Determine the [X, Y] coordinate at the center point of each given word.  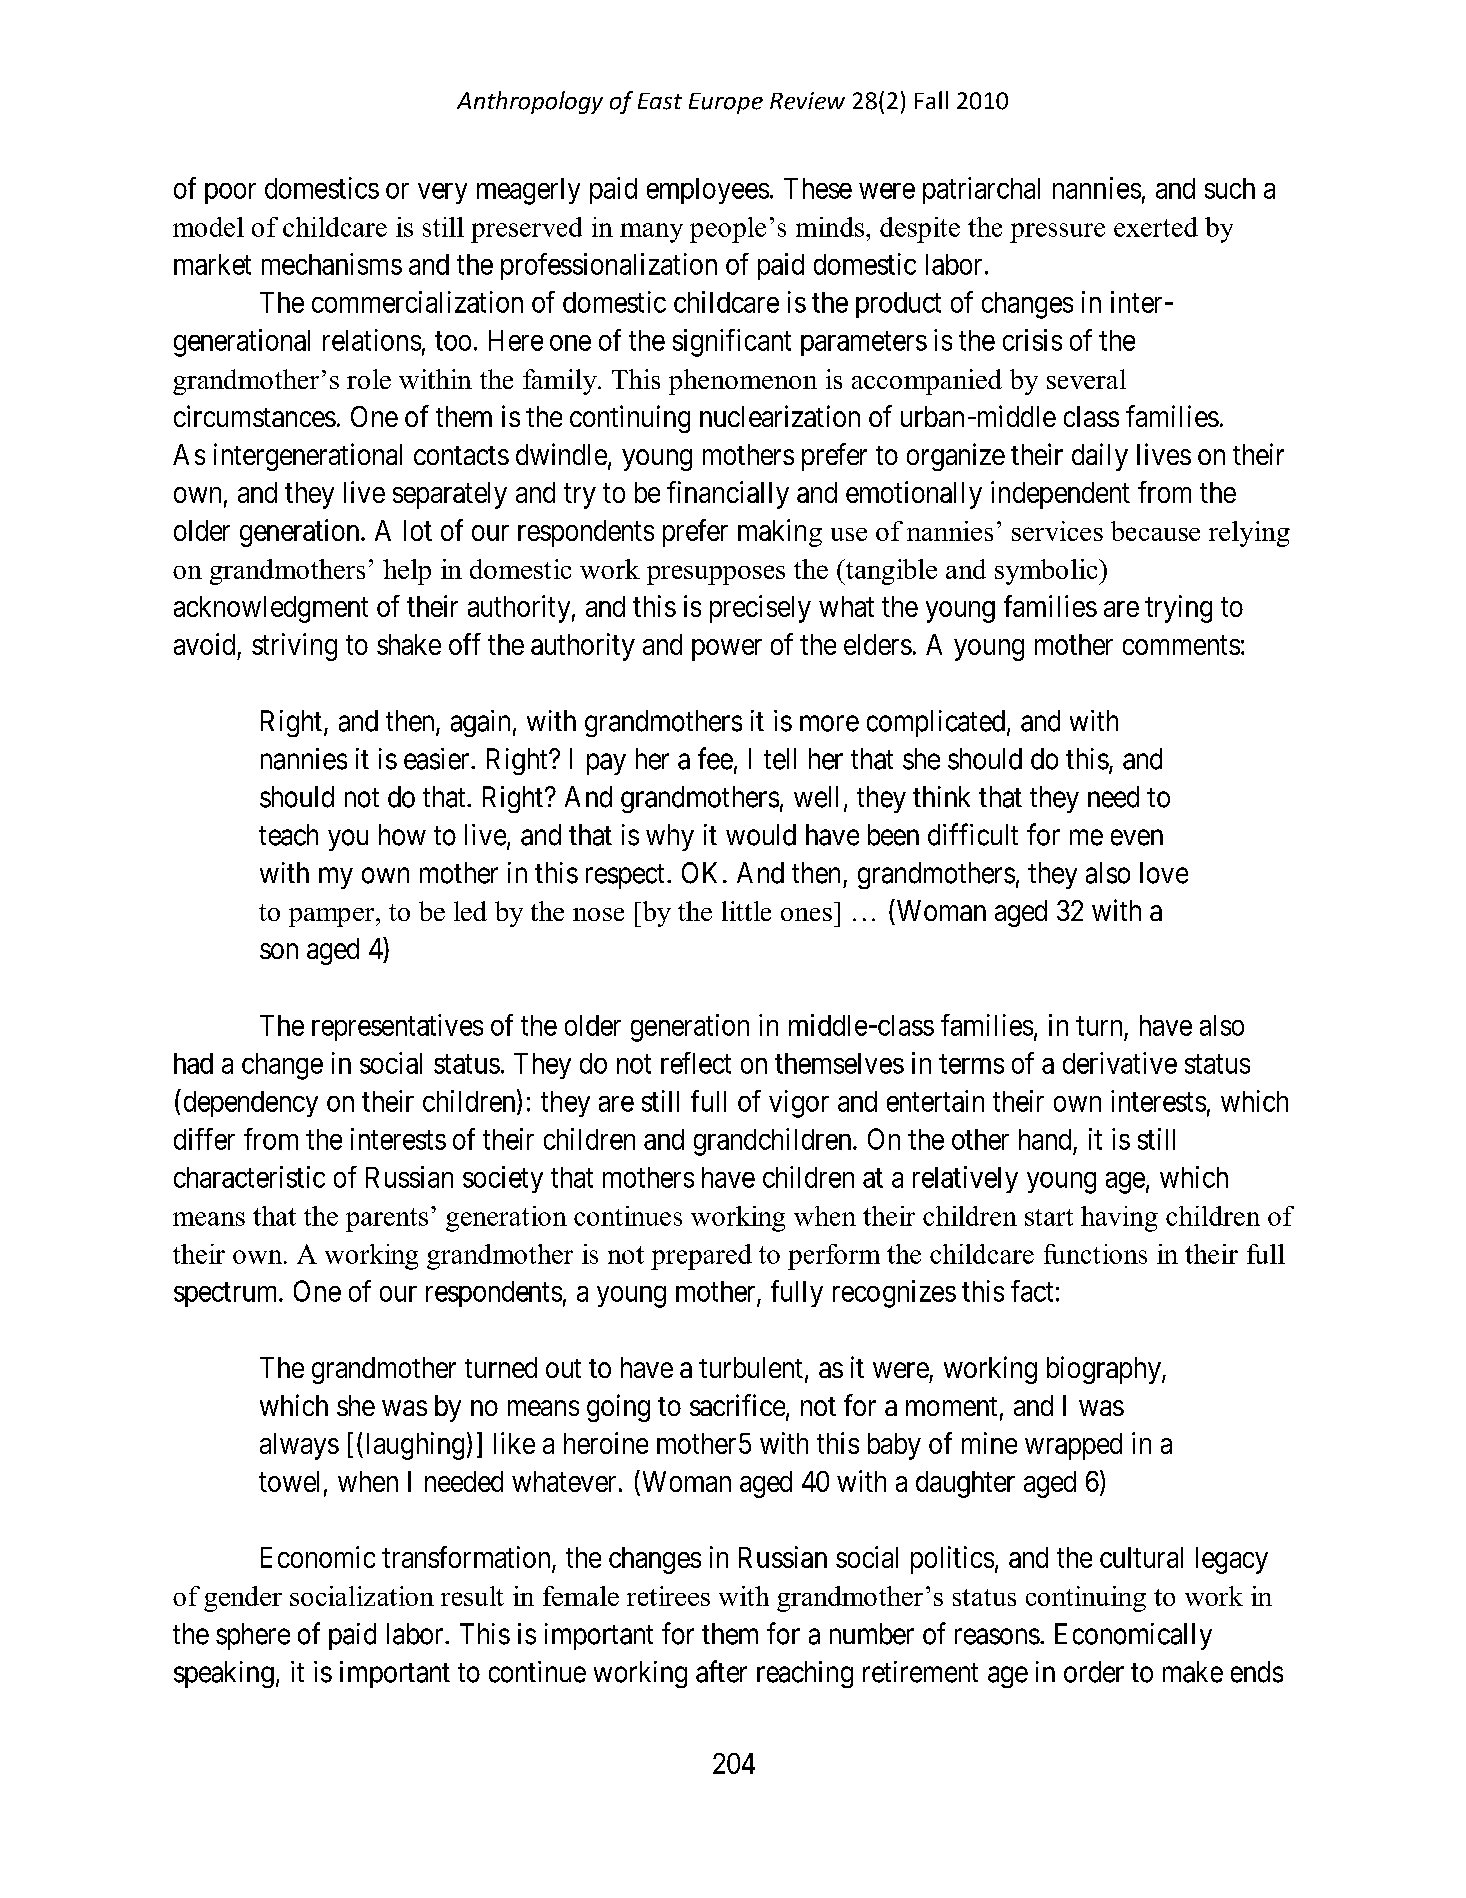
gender [243, 1599]
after [721, 1671]
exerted [1156, 227]
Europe [726, 103]
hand [1045, 1139]
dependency [251, 1104]
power [727, 650]
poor [230, 193]
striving [294, 647]
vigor [799, 1104]
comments [1181, 645]
